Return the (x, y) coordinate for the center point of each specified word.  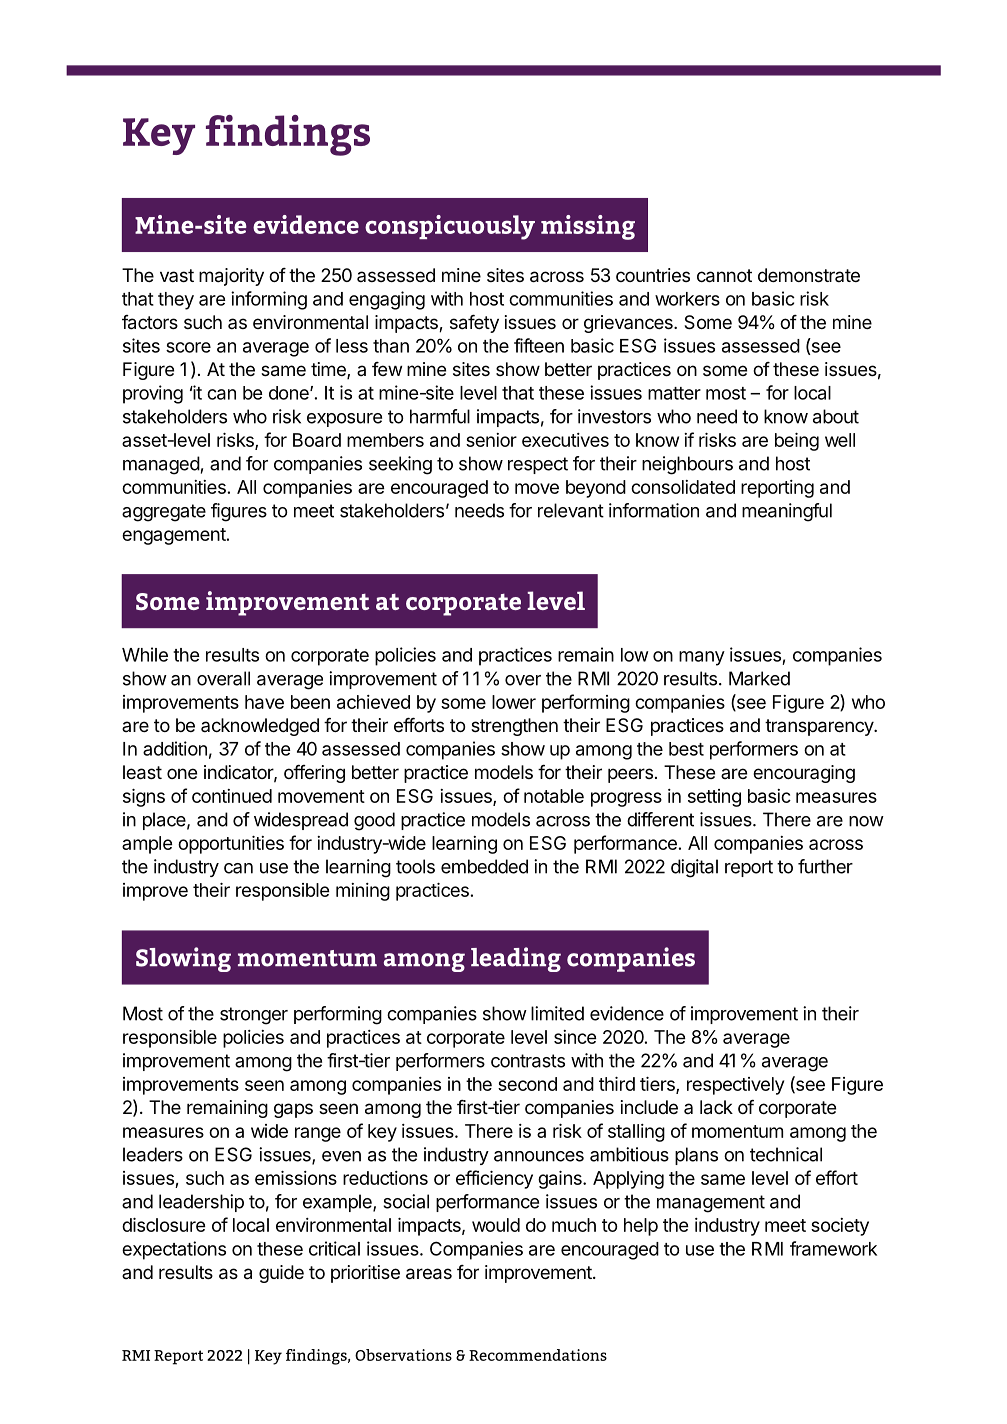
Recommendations (538, 1355)
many (702, 658)
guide (281, 1274)
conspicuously (450, 227)
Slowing (183, 959)
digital (694, 868)
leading (516, 959)
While (145, 654)
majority (231, 277)
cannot (724, 276)
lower (514, 702)
